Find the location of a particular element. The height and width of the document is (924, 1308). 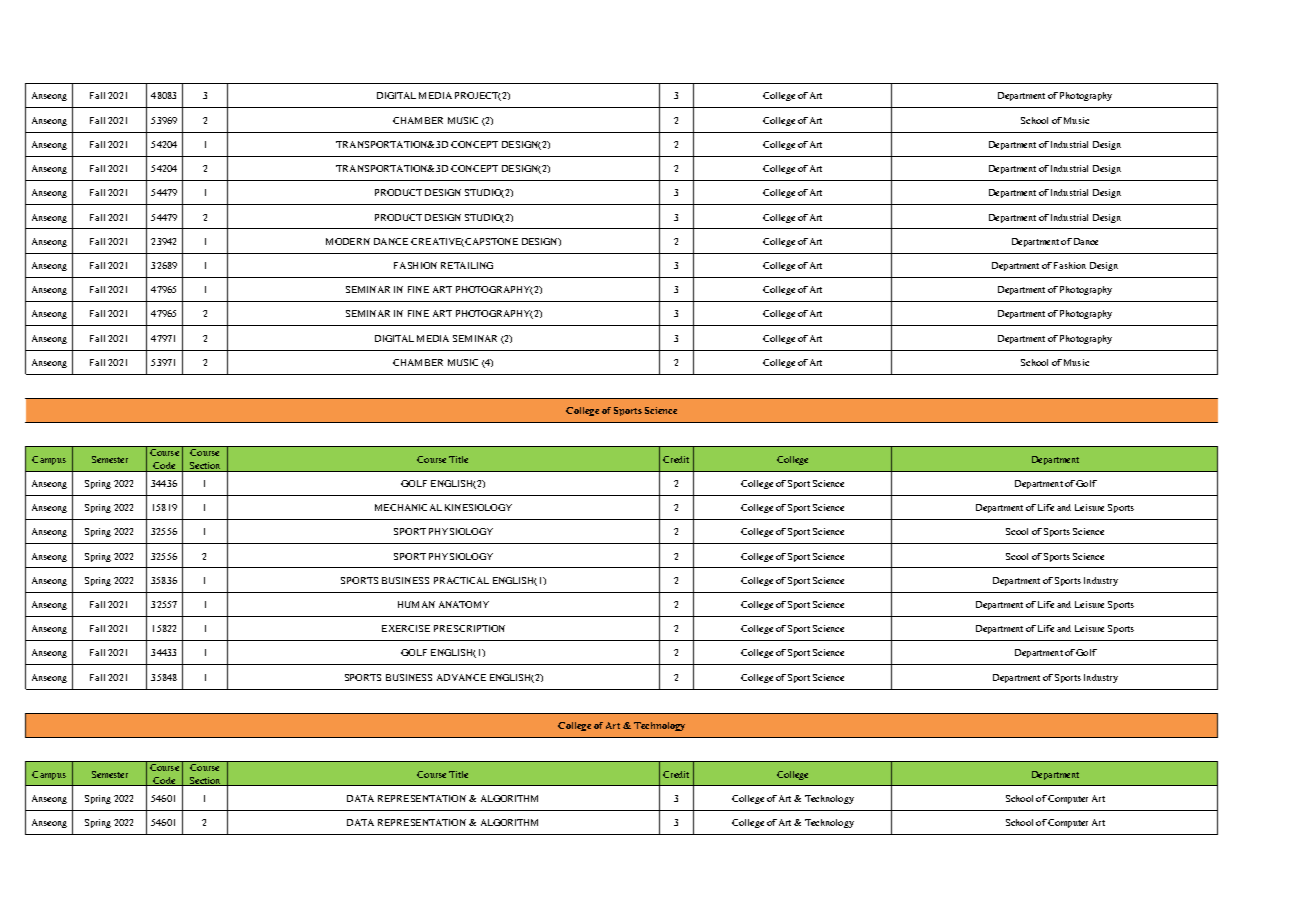

MODERN is located at coordinates (348, 241).
